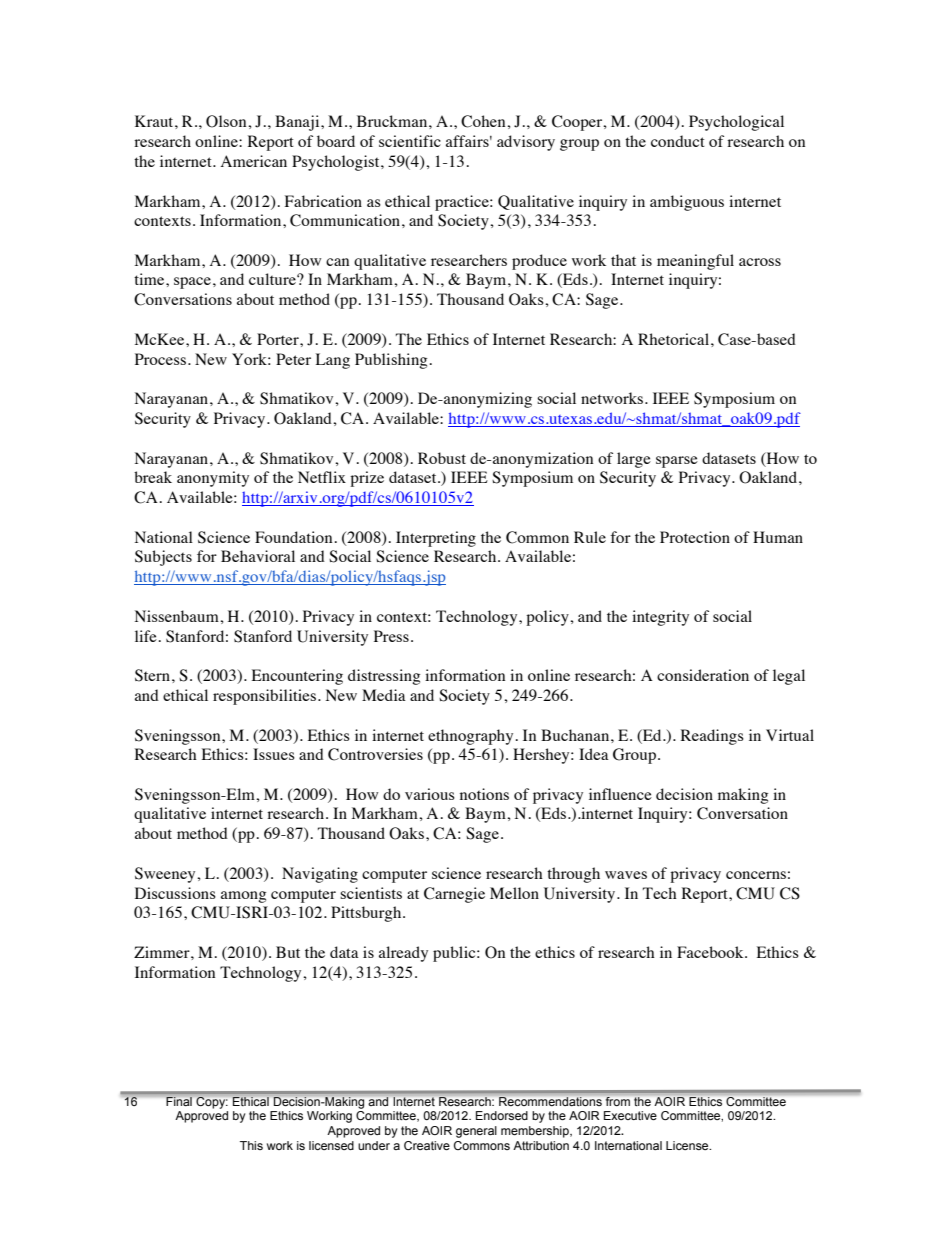  I want to click on Executive, so click(630, 1115).
